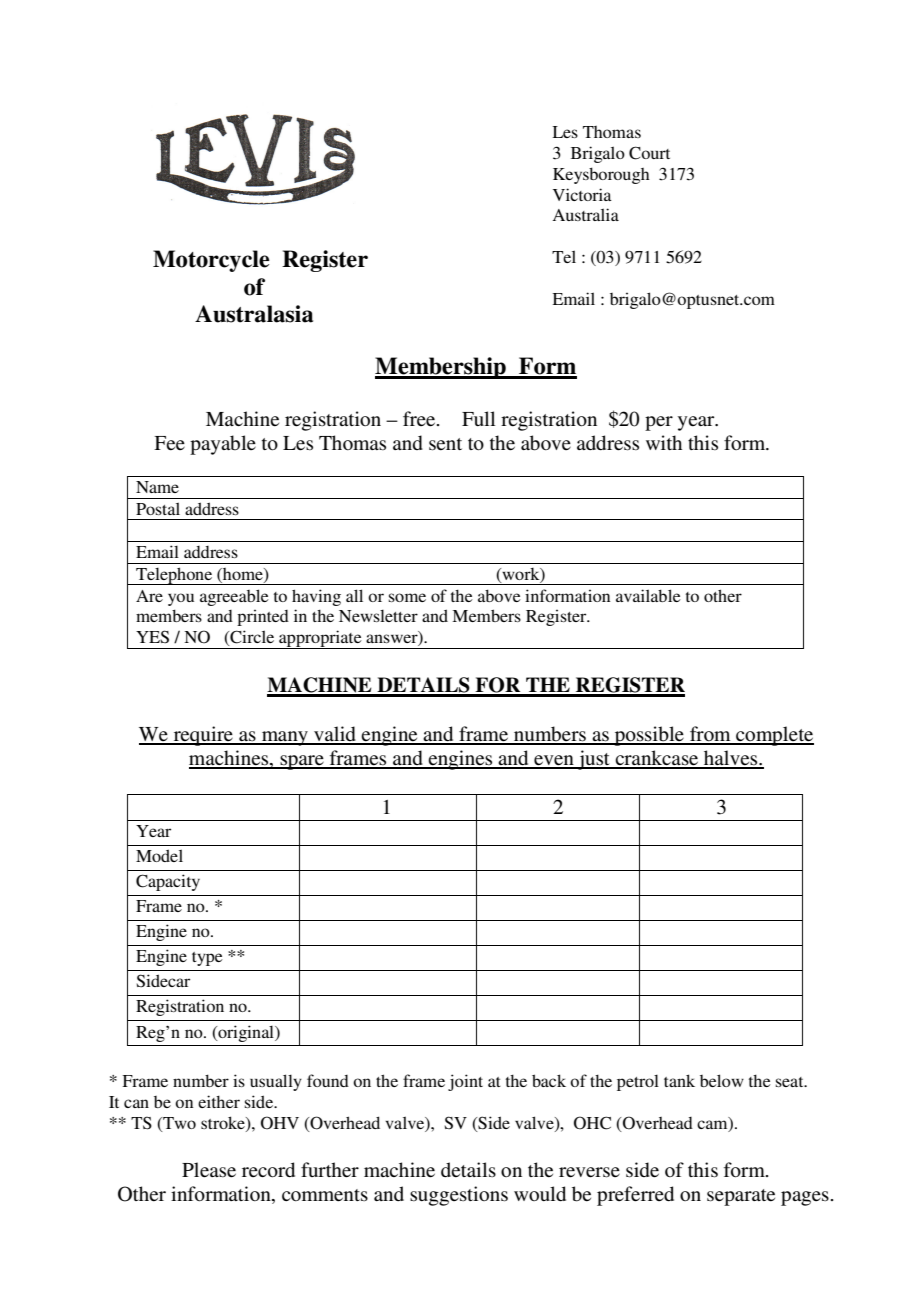 Image resolution: width=924 pixels, height=1308 pixels. I want to click on complete, so click(774, 736).
